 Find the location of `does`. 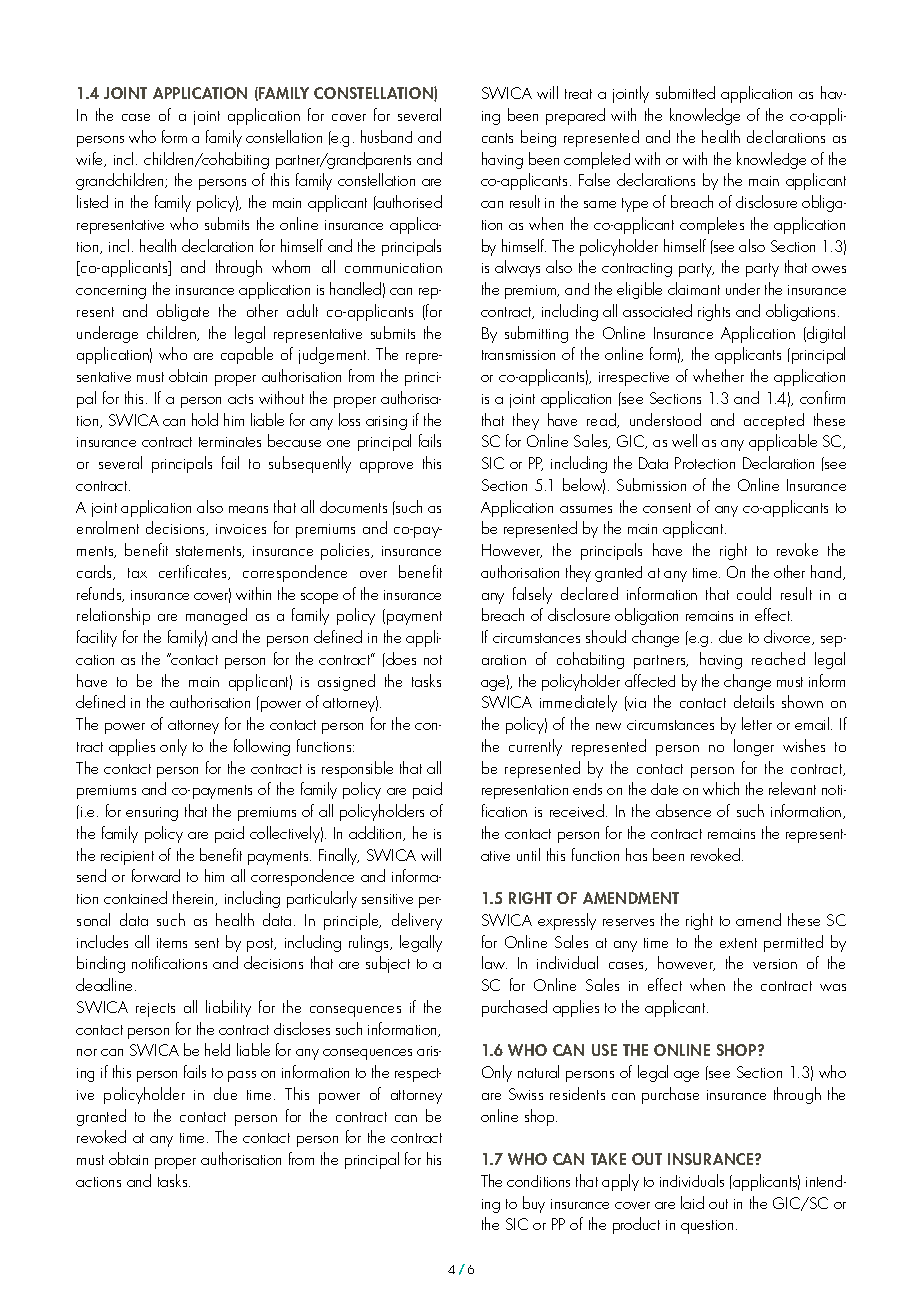

does is located at coordinates (400, 658).
